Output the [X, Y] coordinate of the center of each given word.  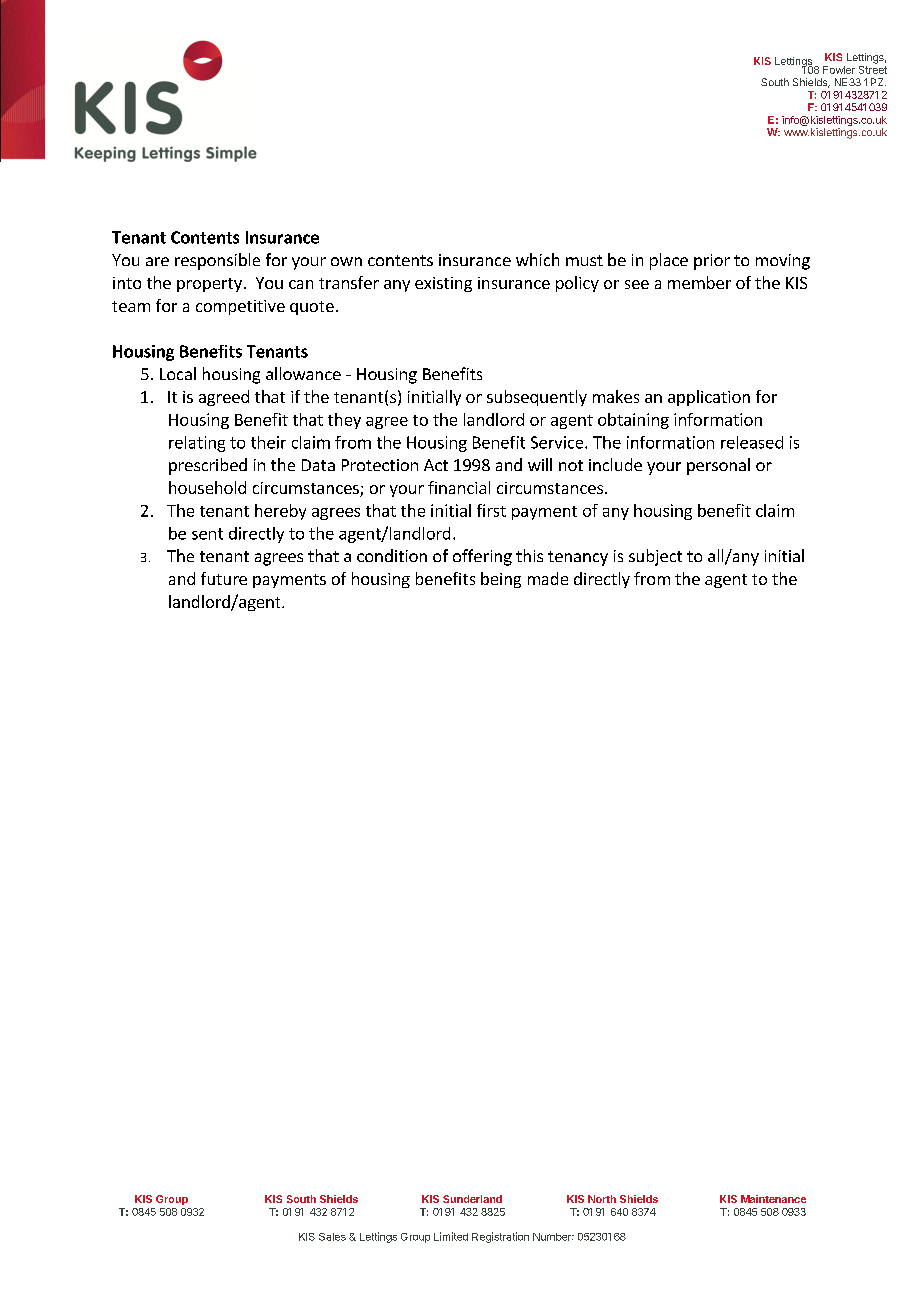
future [224, 578]
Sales [332, 1237]
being [501, 580]
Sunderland [472, 1199]
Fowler [839, 70]
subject [655, 557]
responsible [217, 261]
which [537, 259]
